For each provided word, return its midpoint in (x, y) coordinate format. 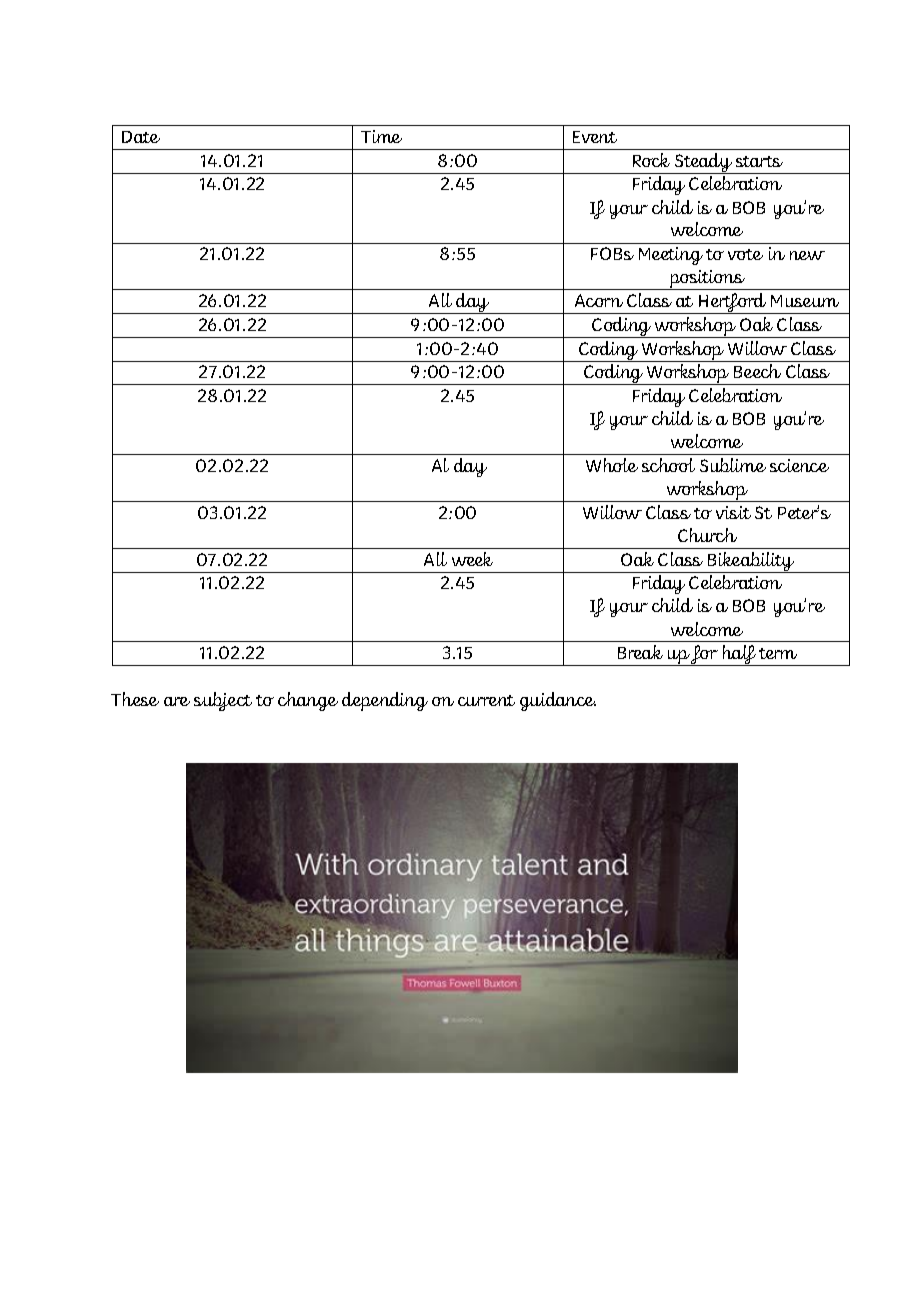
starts (759, 161)
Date (141, 137)
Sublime (733, 465)
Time (381, 136)
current (486, 700)
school (668, 465)
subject (223, 701)
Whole (612, 465)
